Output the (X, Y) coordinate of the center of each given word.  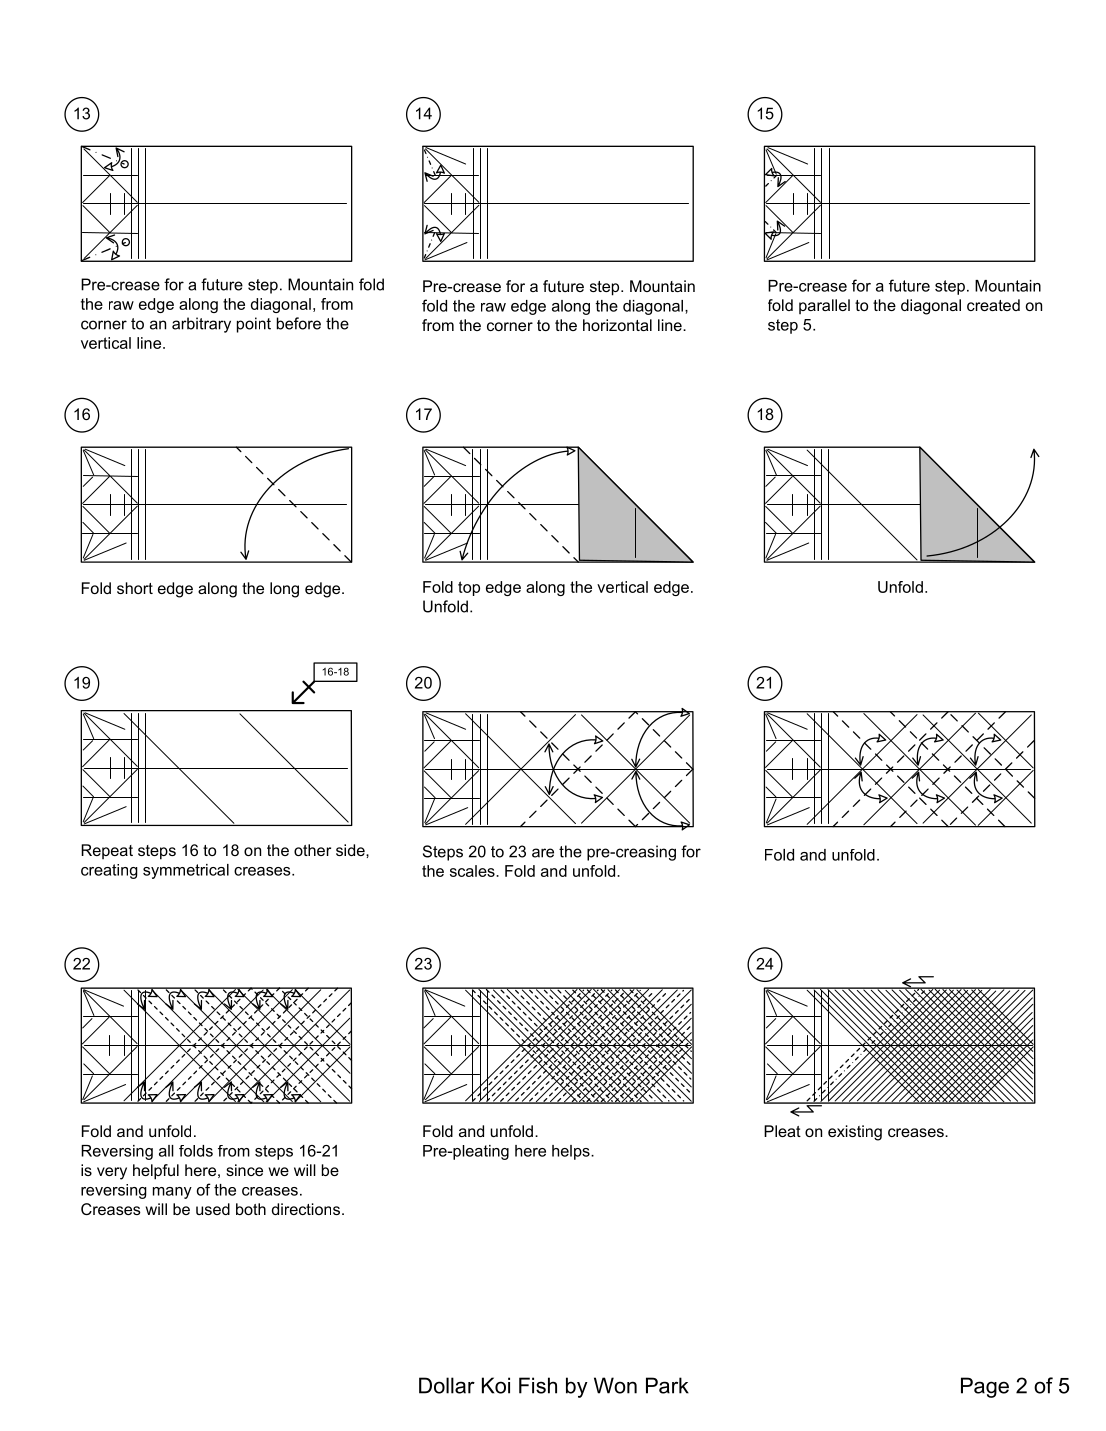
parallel (824, 306)
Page (985, 1387)
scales (473, 871)
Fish (538, 1385)
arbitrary (201, 325)
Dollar (447, 1385)
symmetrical (186, 871)
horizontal (617, 325)
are (543, 853)
